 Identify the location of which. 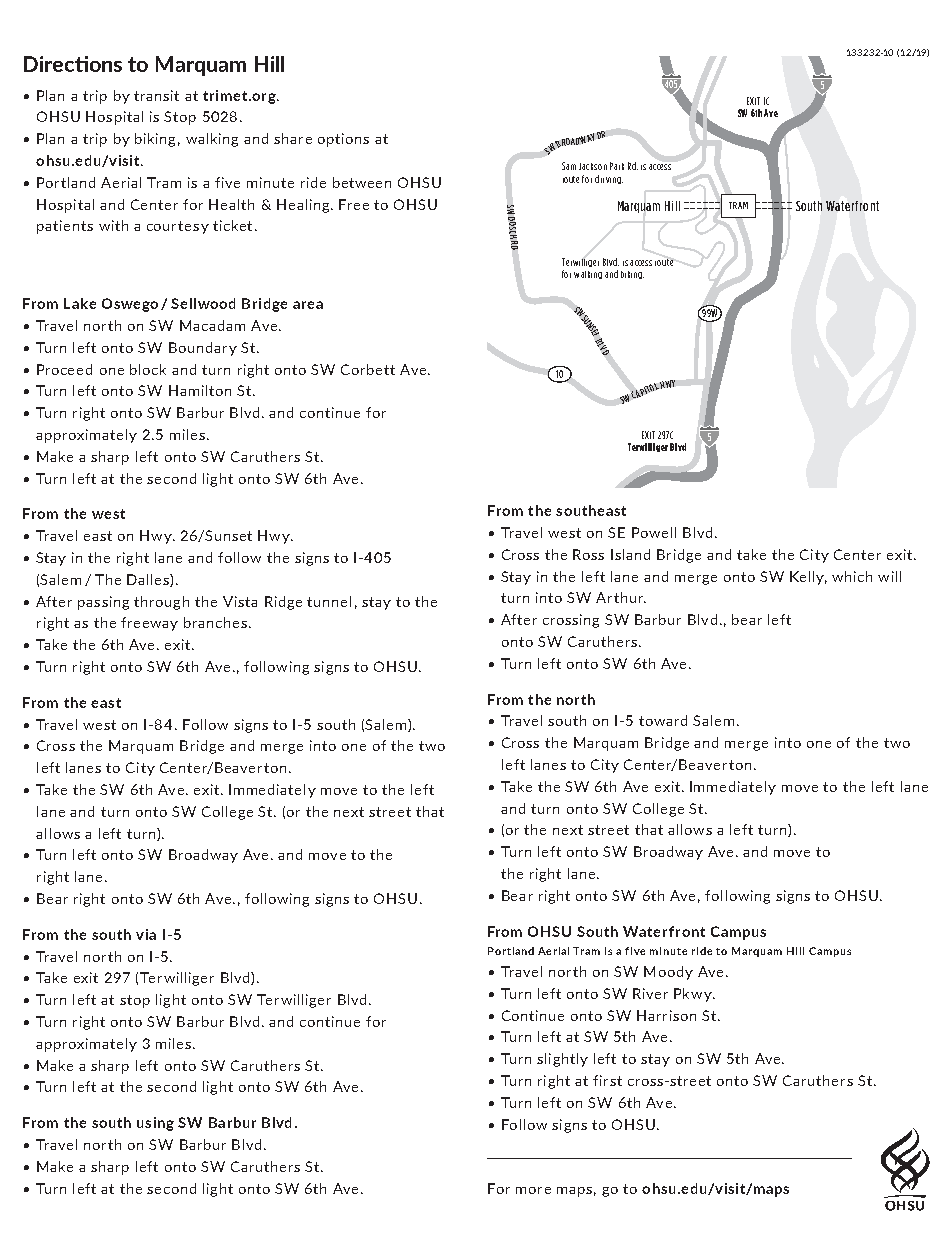
(852, 576).
